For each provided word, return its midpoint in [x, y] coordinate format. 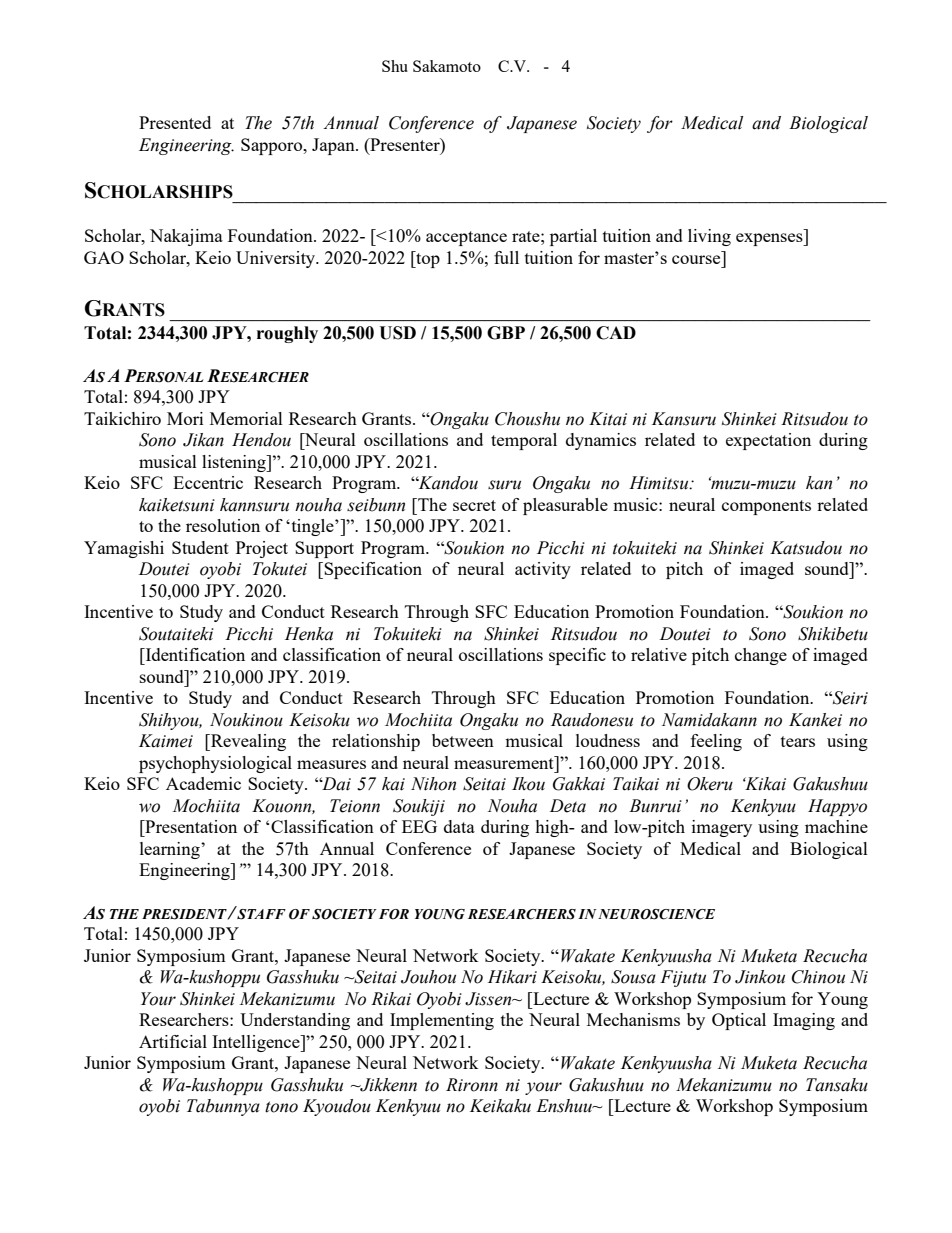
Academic [203, 783]
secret [474, 505]
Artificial [173, 1041]
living [709, 237]
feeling [716, 742]
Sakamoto [447, 66]
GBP [506, 333]
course [696, 259]
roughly [287, 334]
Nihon [433, 784]
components [766, 507]
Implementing [442, 1021]
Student [200, 547]
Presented [175, 122]
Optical [739, 1021]
